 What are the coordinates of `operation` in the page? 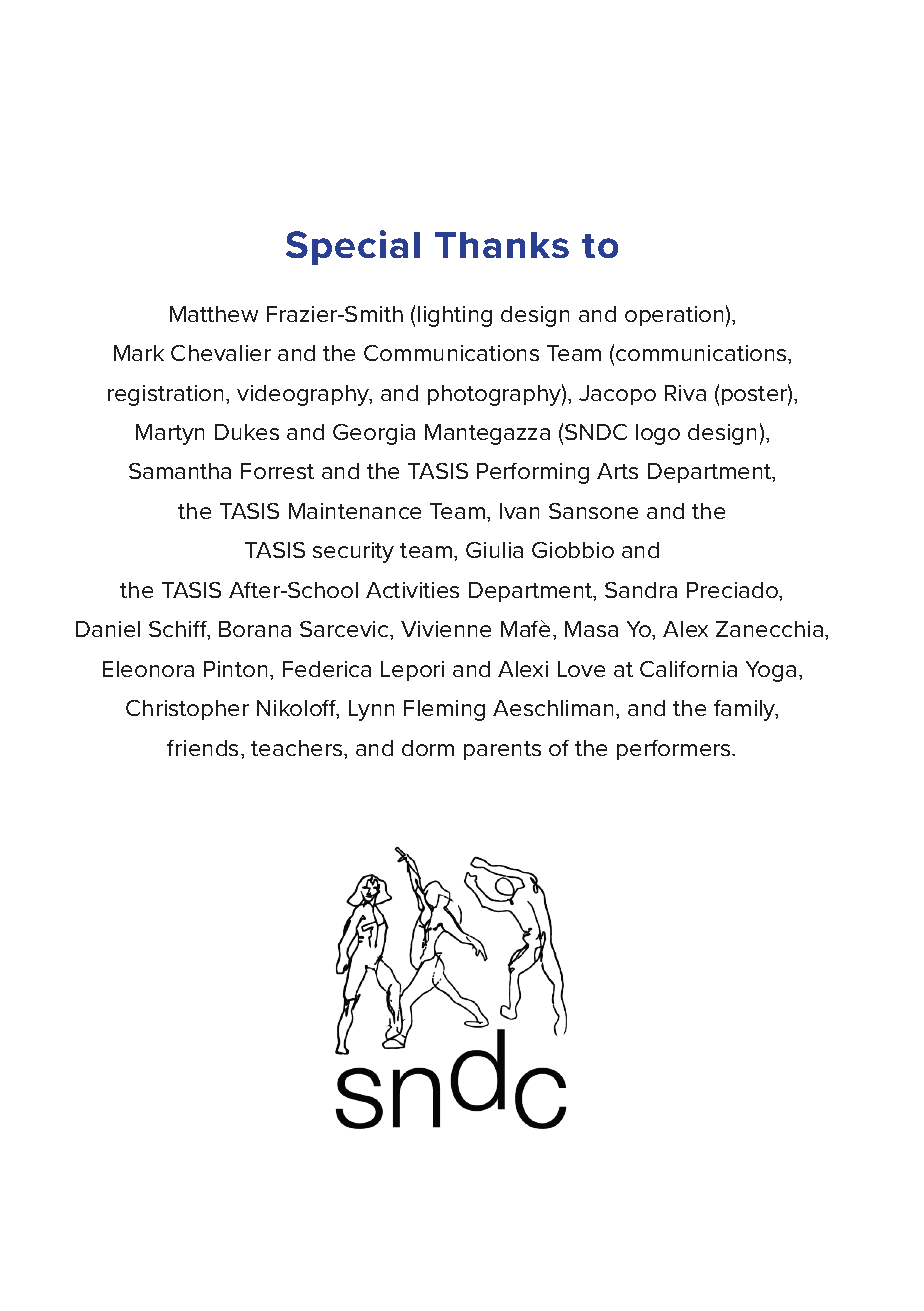 It's located at (674, 316).
